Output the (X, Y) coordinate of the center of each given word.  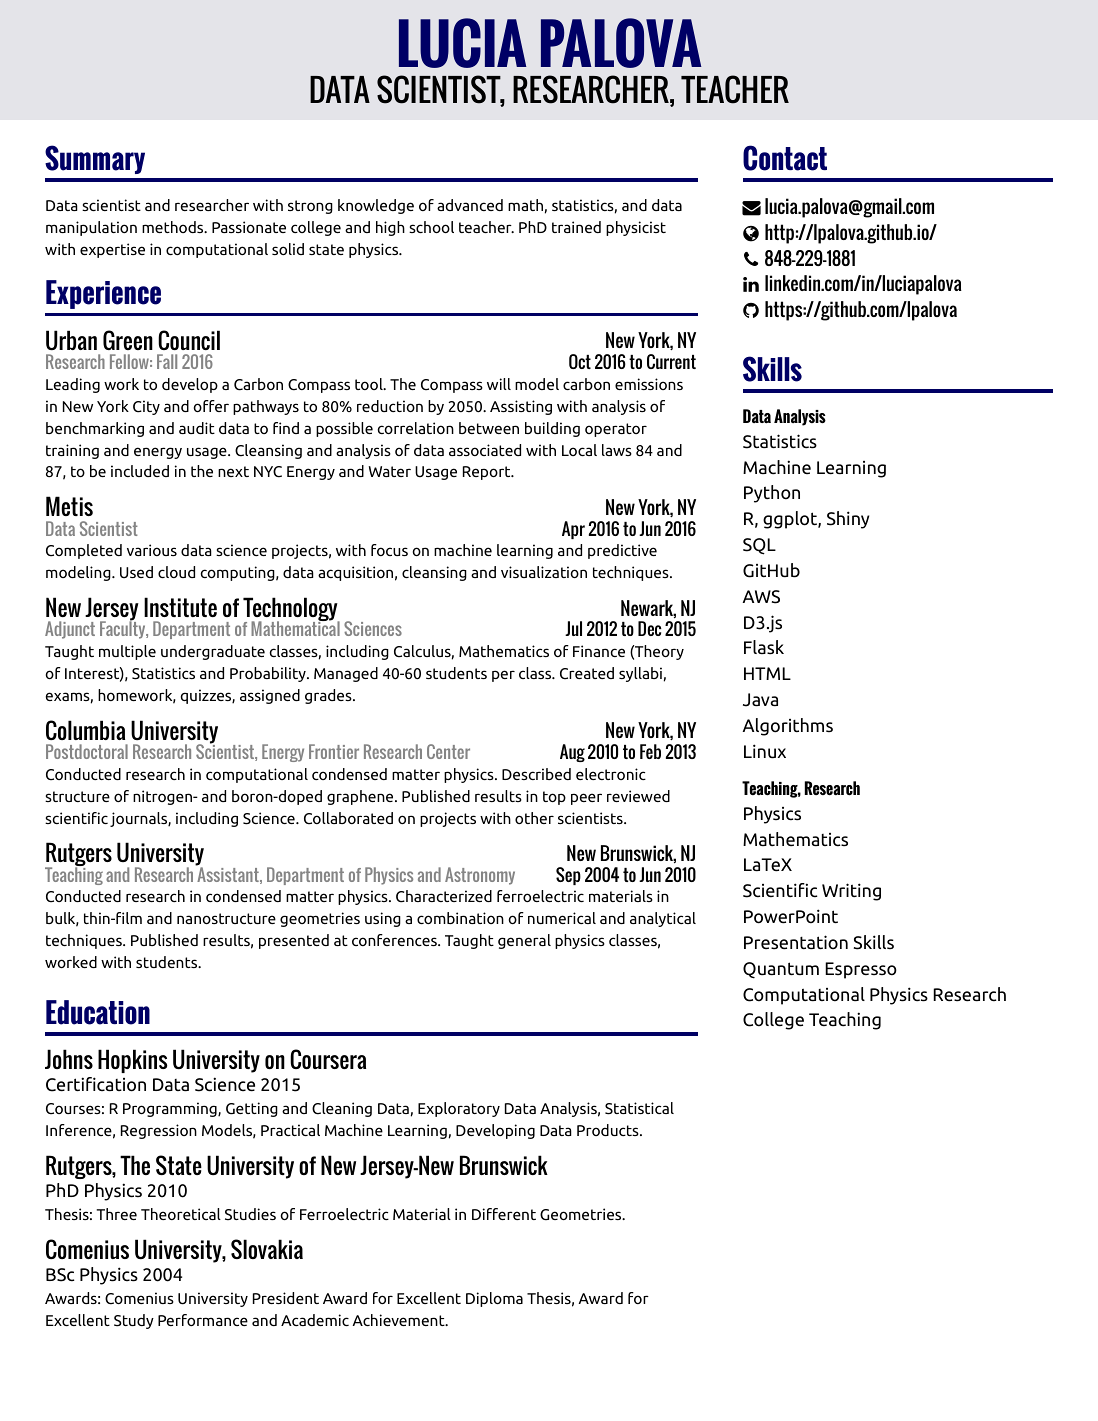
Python (772, 494)
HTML (767, 673)
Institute (180, 607)
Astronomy (480, 876)
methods (174, 227)
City (146, 407)
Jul (573, 628)
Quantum (781, 970)
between (489, 428)
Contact (785, 158)
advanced (470, 205)
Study (134, 1321)
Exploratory (459, 1109)
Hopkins (132, 1061)
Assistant (228, 874)
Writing (851, 892)
